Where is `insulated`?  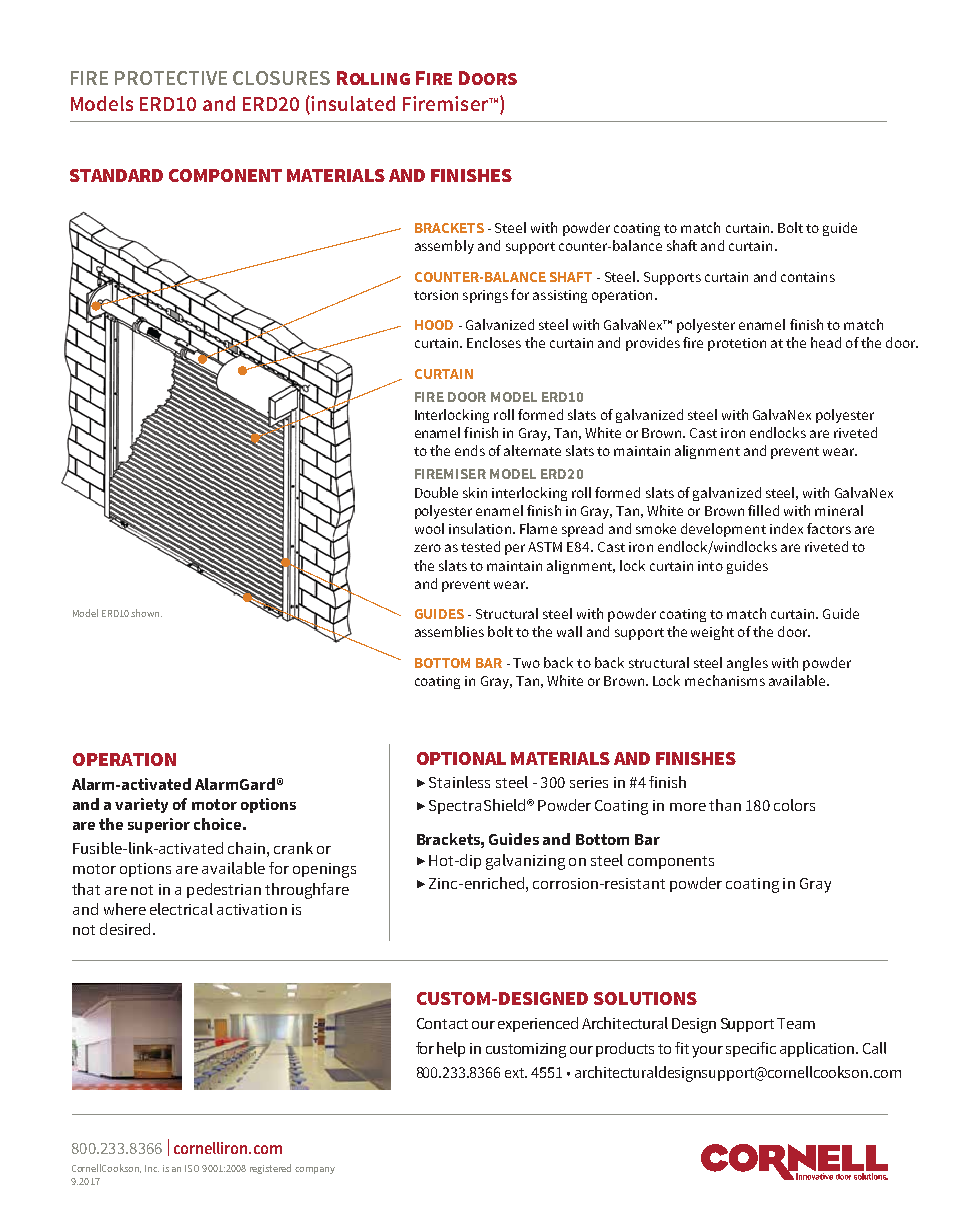 insulated is located at coordinates (353, 103).
